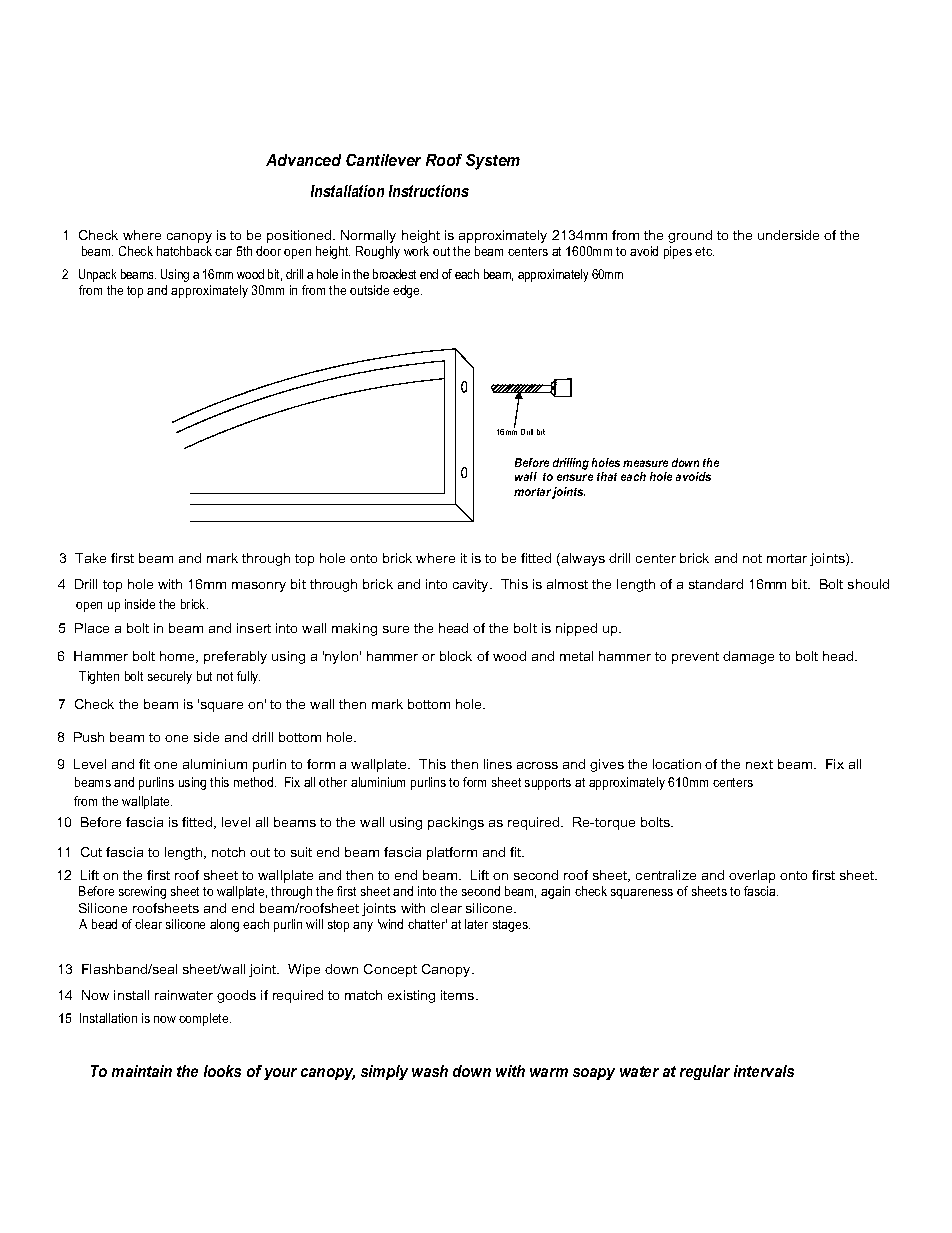 This page has width=952, height=1233. Describe the element at coordinates (407, 291) in the page. I see `edge` at that location.
